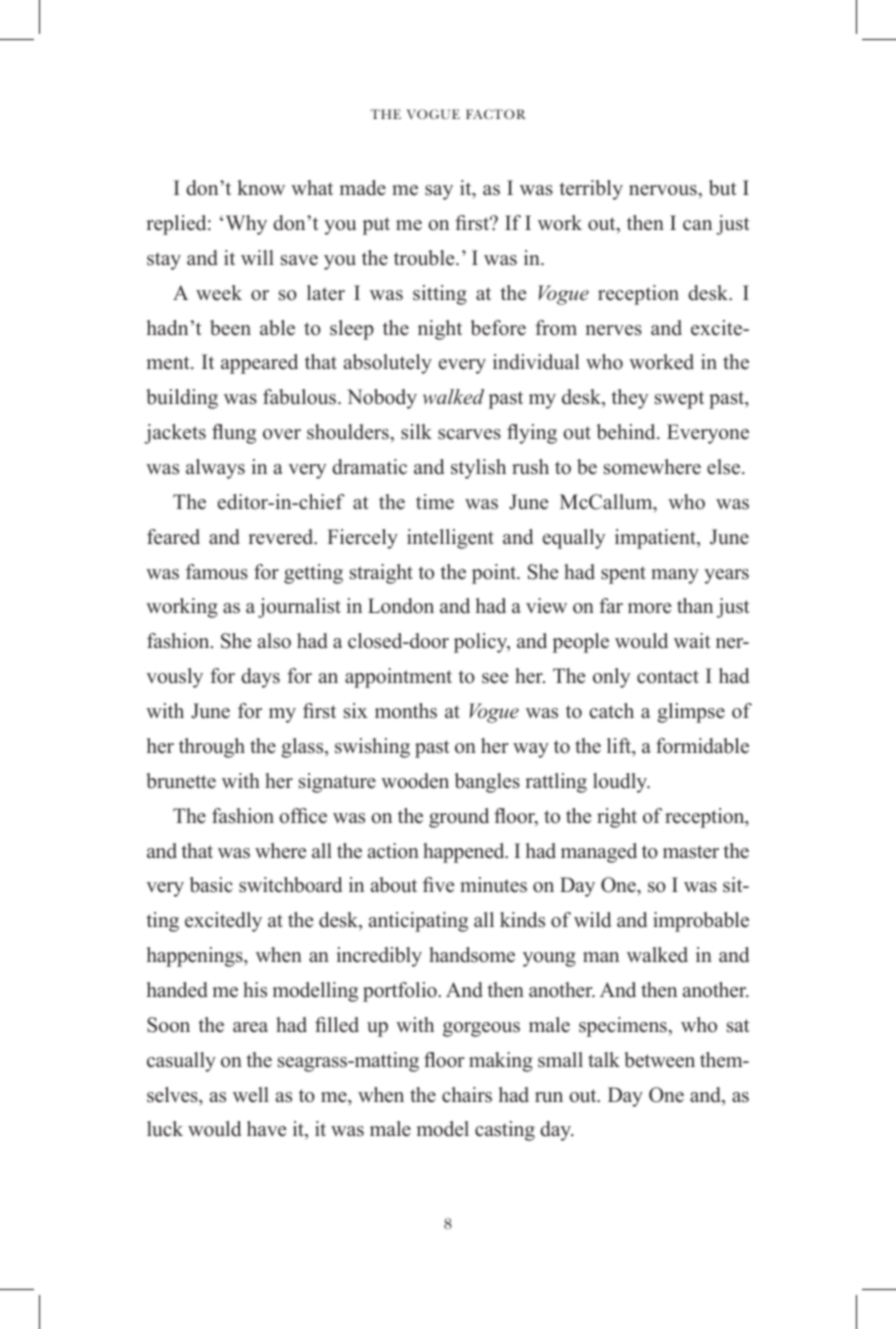 The width and height of the screenshot is (896, 1329). What do you see at coordinates (723, 188) in the screenshot?
I see `but` at bounding box center [723, 188].
